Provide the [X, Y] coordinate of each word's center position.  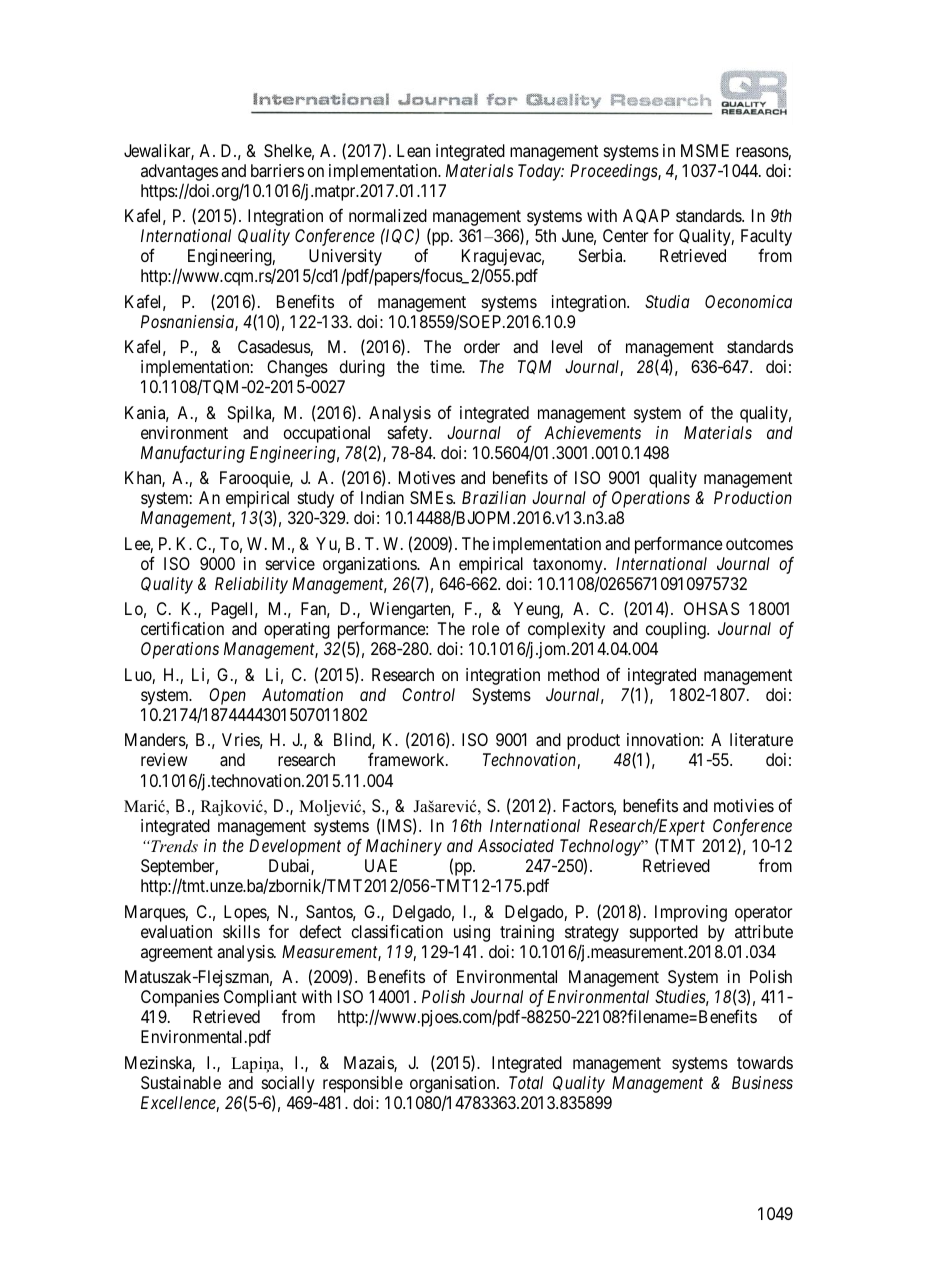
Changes [297, 368]
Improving [691, 913]
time [447, 366]
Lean [413, 150]
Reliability [251, 585]
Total [526, 1082]
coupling [677, 630]
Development [295, 847]
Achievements [592, 432]
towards [765, 1062]
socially [288, 1086]
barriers [277, 170]
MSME [705, 150]
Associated [516, 845]
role [485, 628]
